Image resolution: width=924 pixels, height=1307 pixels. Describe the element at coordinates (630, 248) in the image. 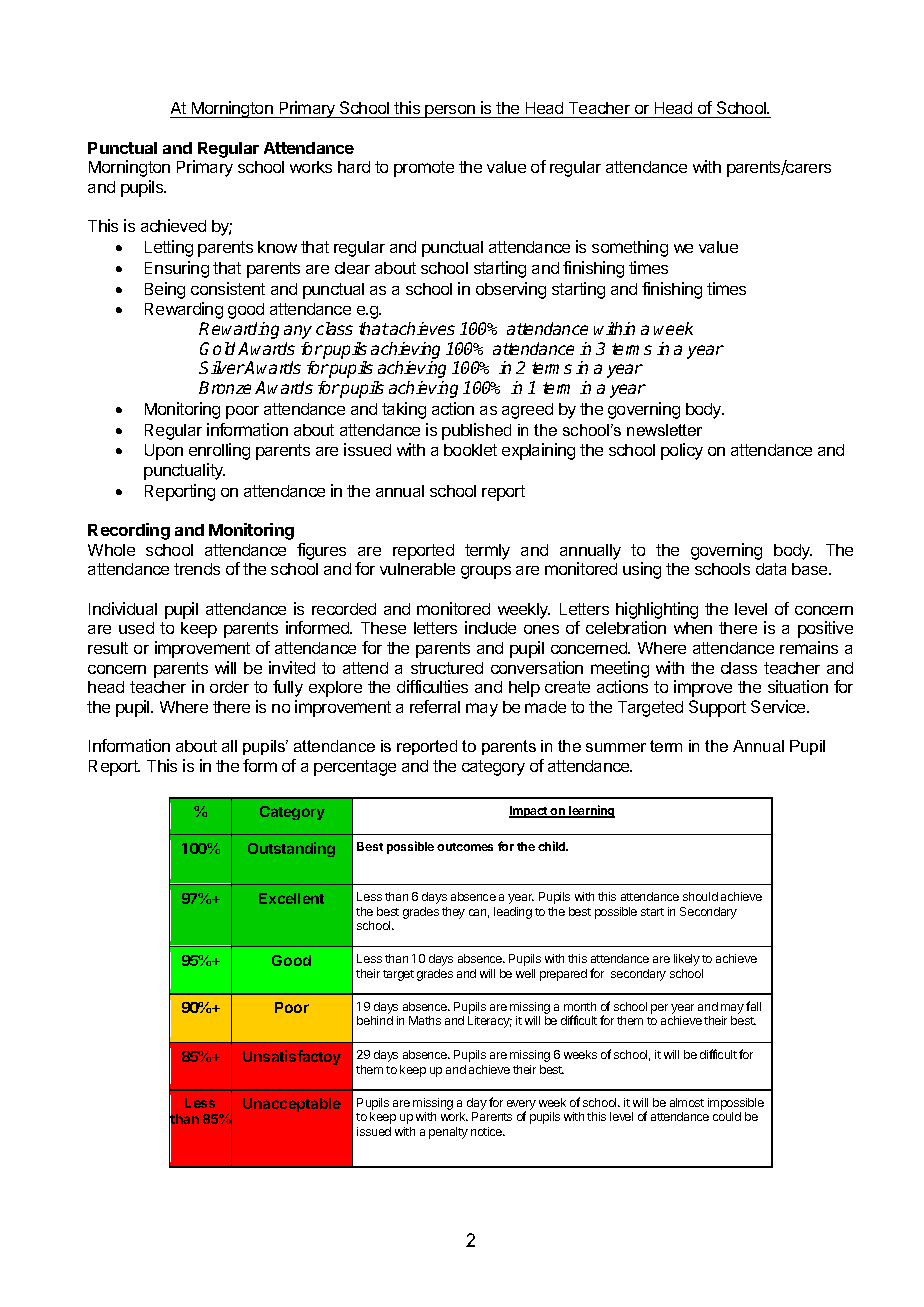

I see `something` at that location.
